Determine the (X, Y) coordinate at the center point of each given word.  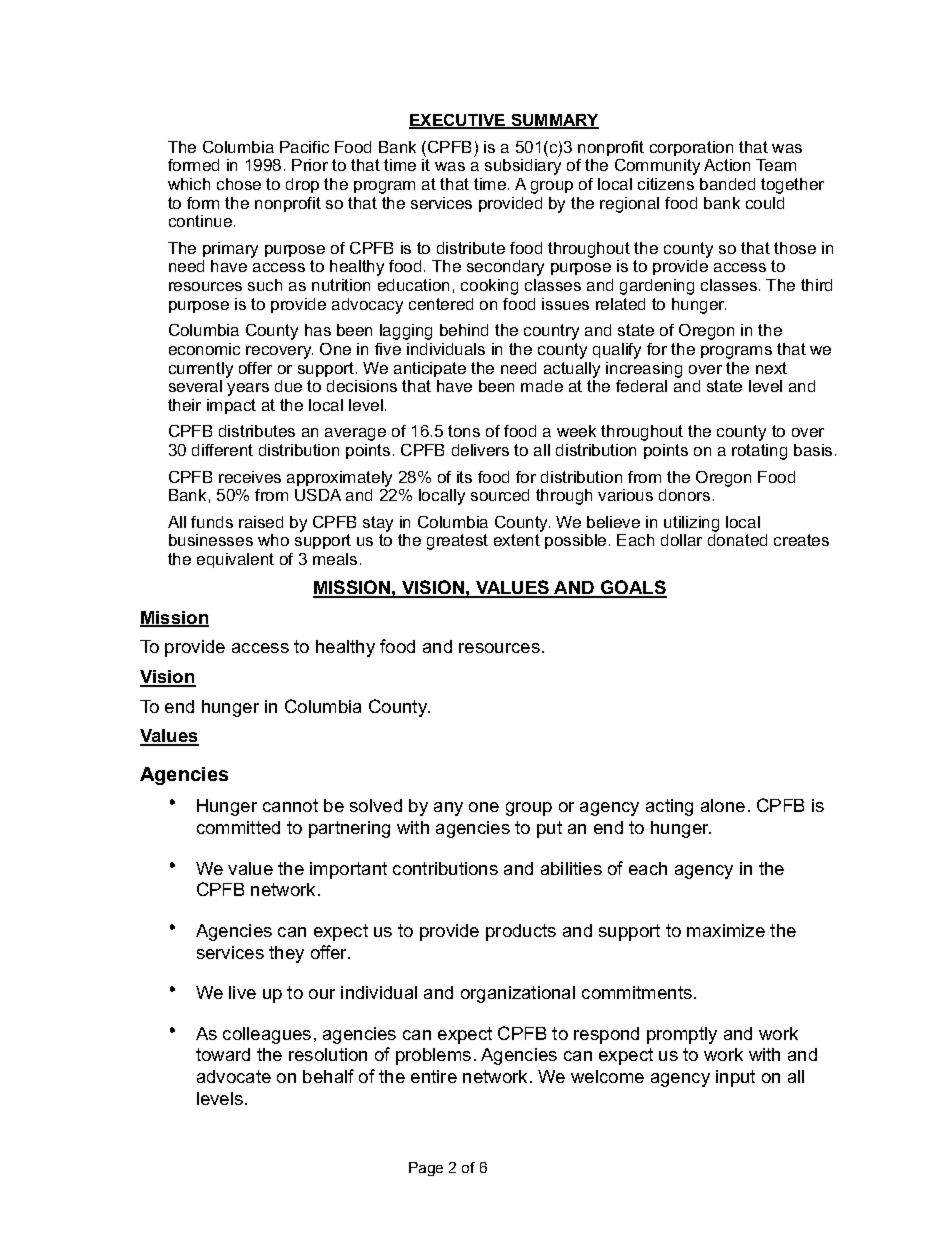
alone (723, 805)
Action (727, 165)
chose (239, 184)
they (286, 954)
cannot (290, 805)
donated (737, 540)
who (273, 540)
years (248, 389)
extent (517, 540)
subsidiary (523, 167)
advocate (234, 1076)
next (771, 368)
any (448, 809)
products (521, 932)
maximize (726, 930)
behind (464, 330)
